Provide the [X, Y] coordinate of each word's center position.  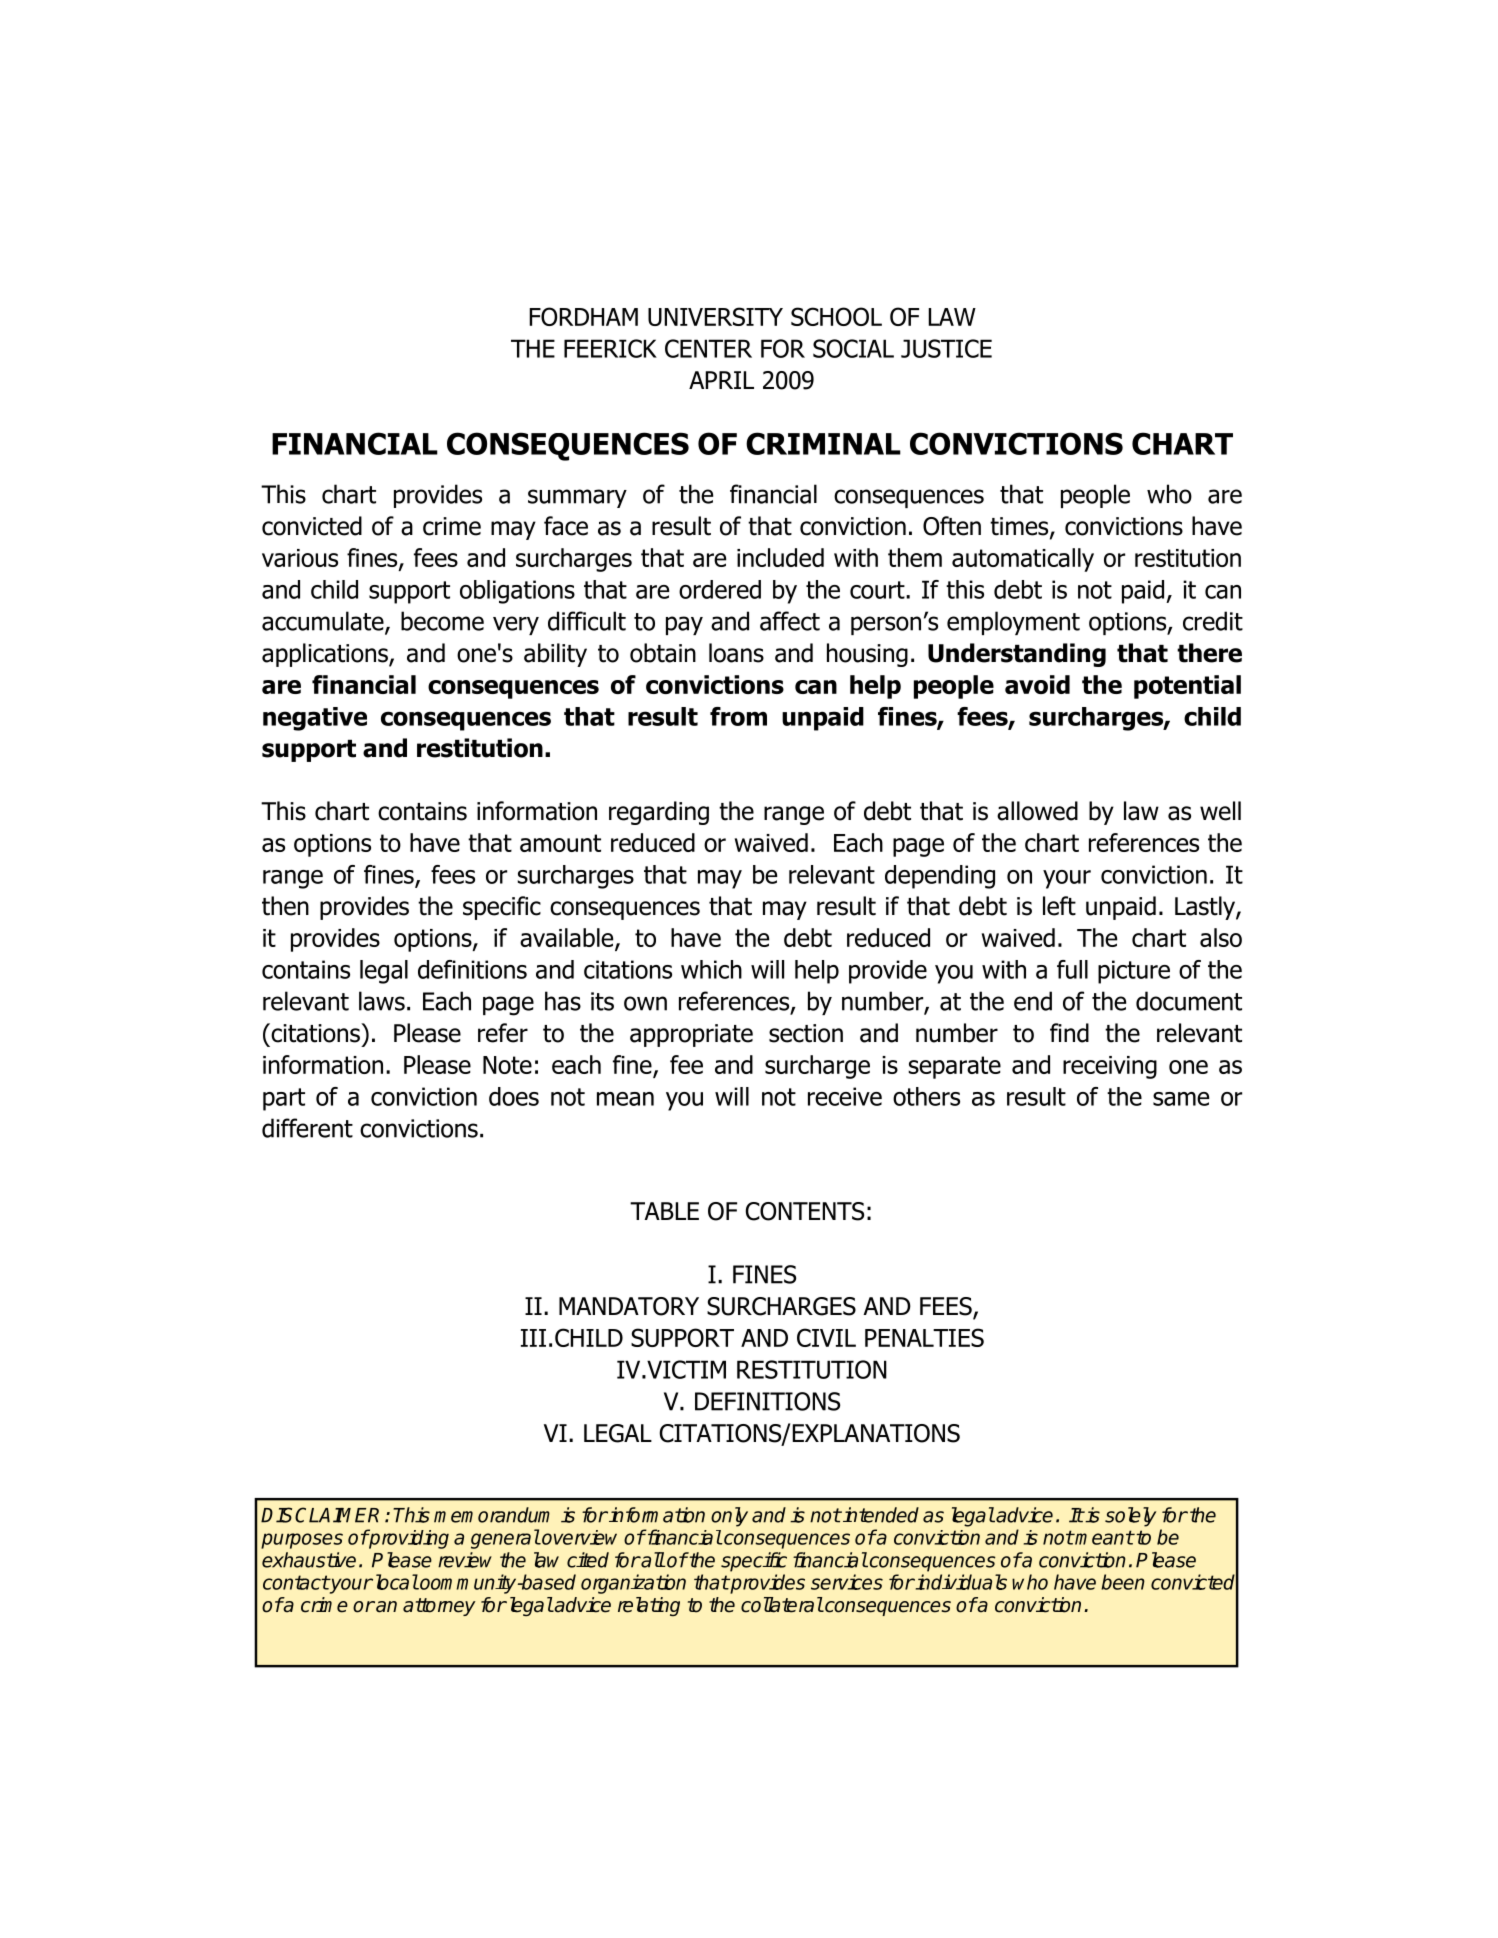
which [711, 969]
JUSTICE [946, 348]
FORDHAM [583, 316]
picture [1134, 972]
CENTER [708, 348]
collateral [782, 1605]
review [465, 1560]
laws [382, 1001]
